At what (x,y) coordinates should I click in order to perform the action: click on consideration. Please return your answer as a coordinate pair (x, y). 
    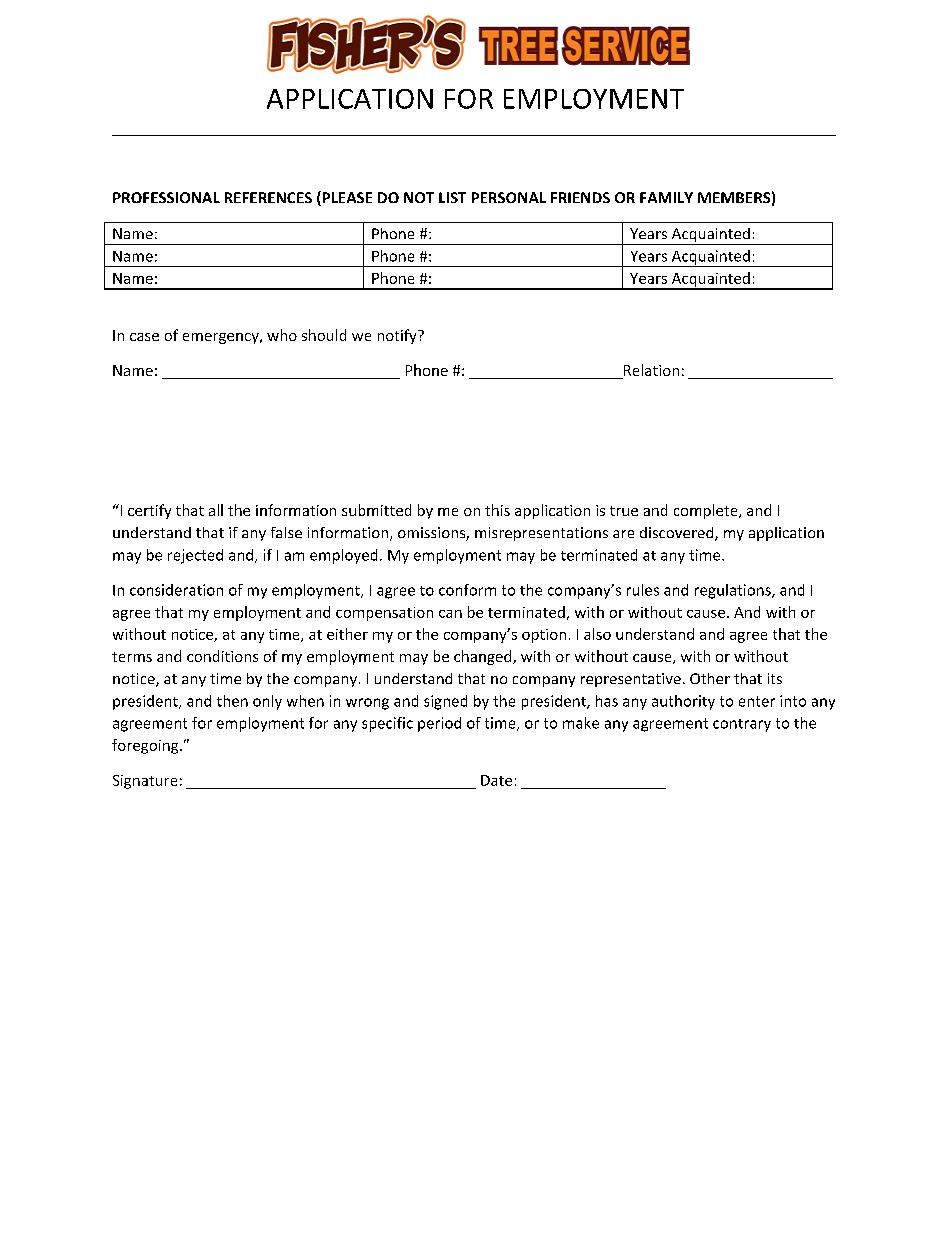
    Looking at the image, I should click on (176, 590).
